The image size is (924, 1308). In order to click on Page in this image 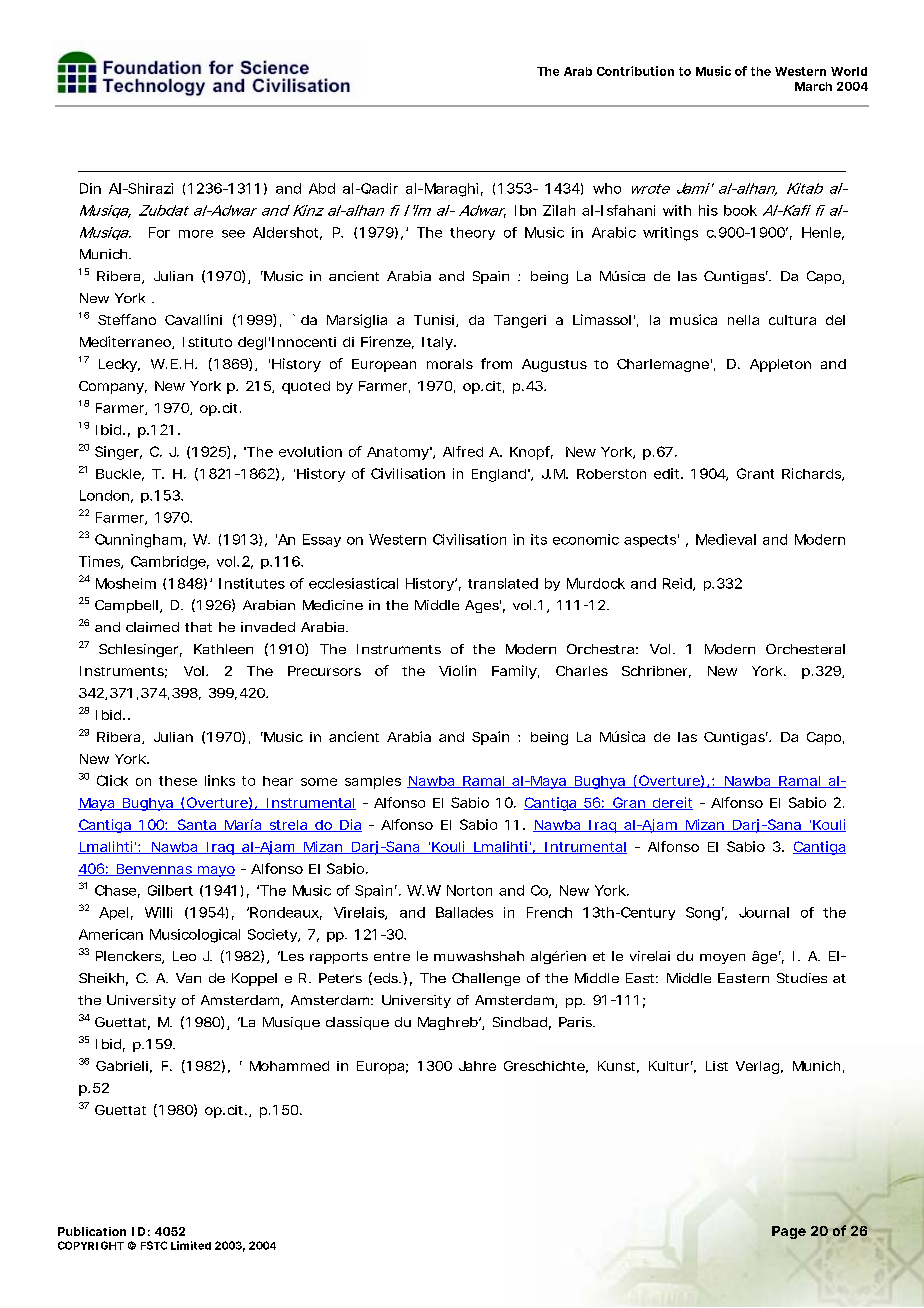, I will do `click(789, 1232)`.
